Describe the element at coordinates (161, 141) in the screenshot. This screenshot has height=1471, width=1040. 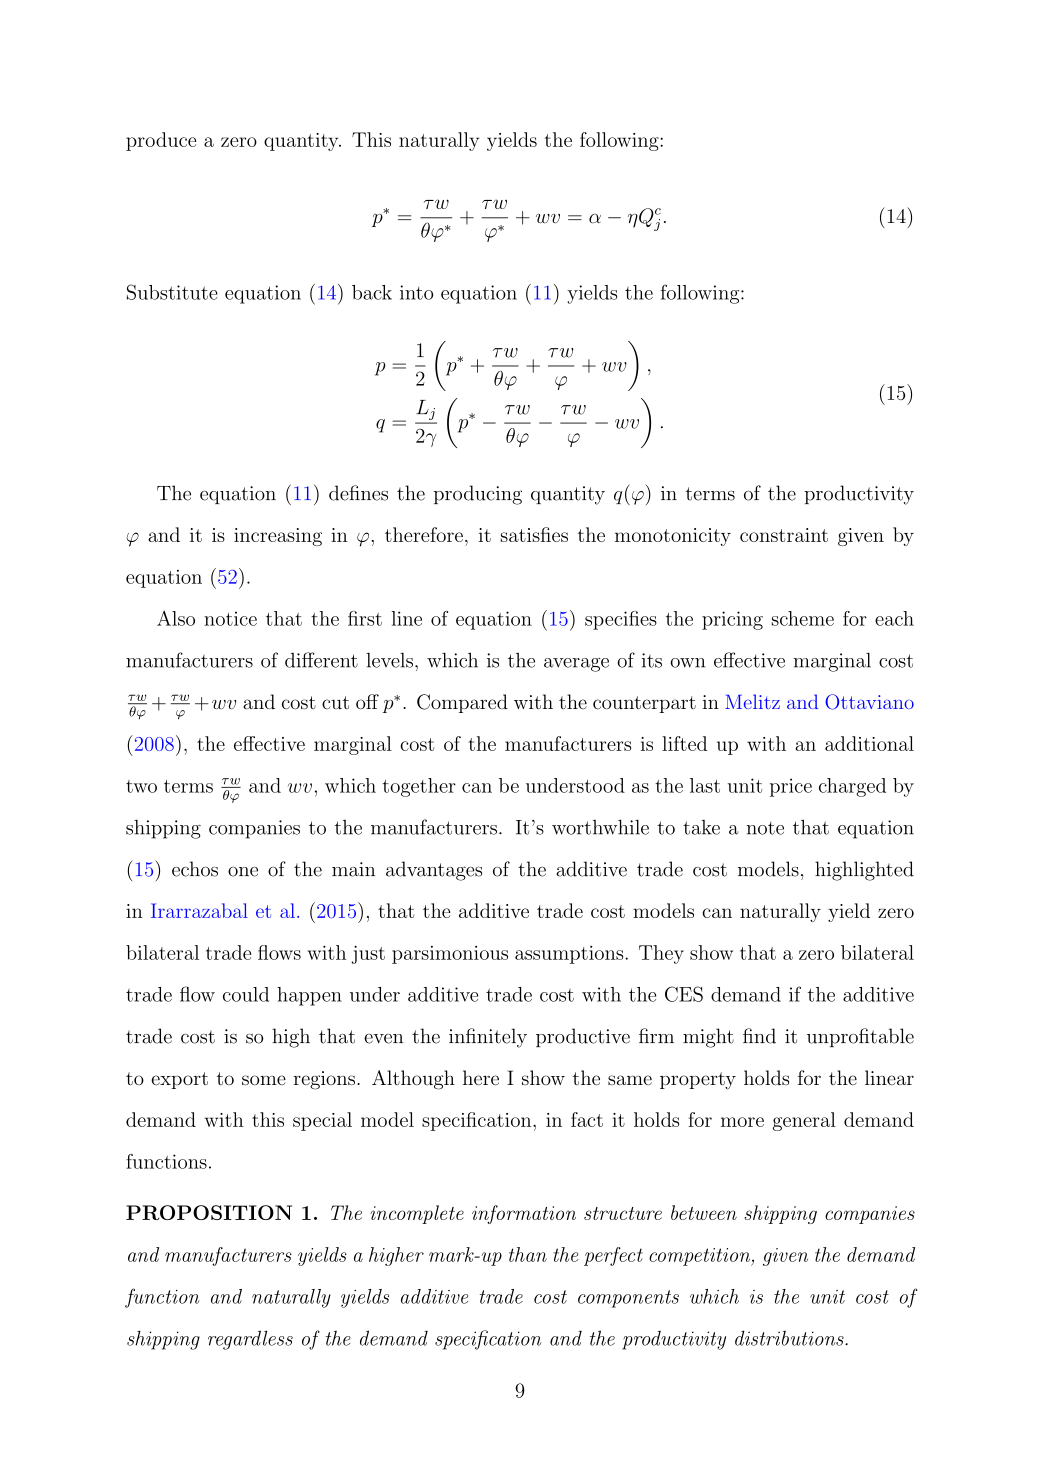
I see `produce` at that location.
